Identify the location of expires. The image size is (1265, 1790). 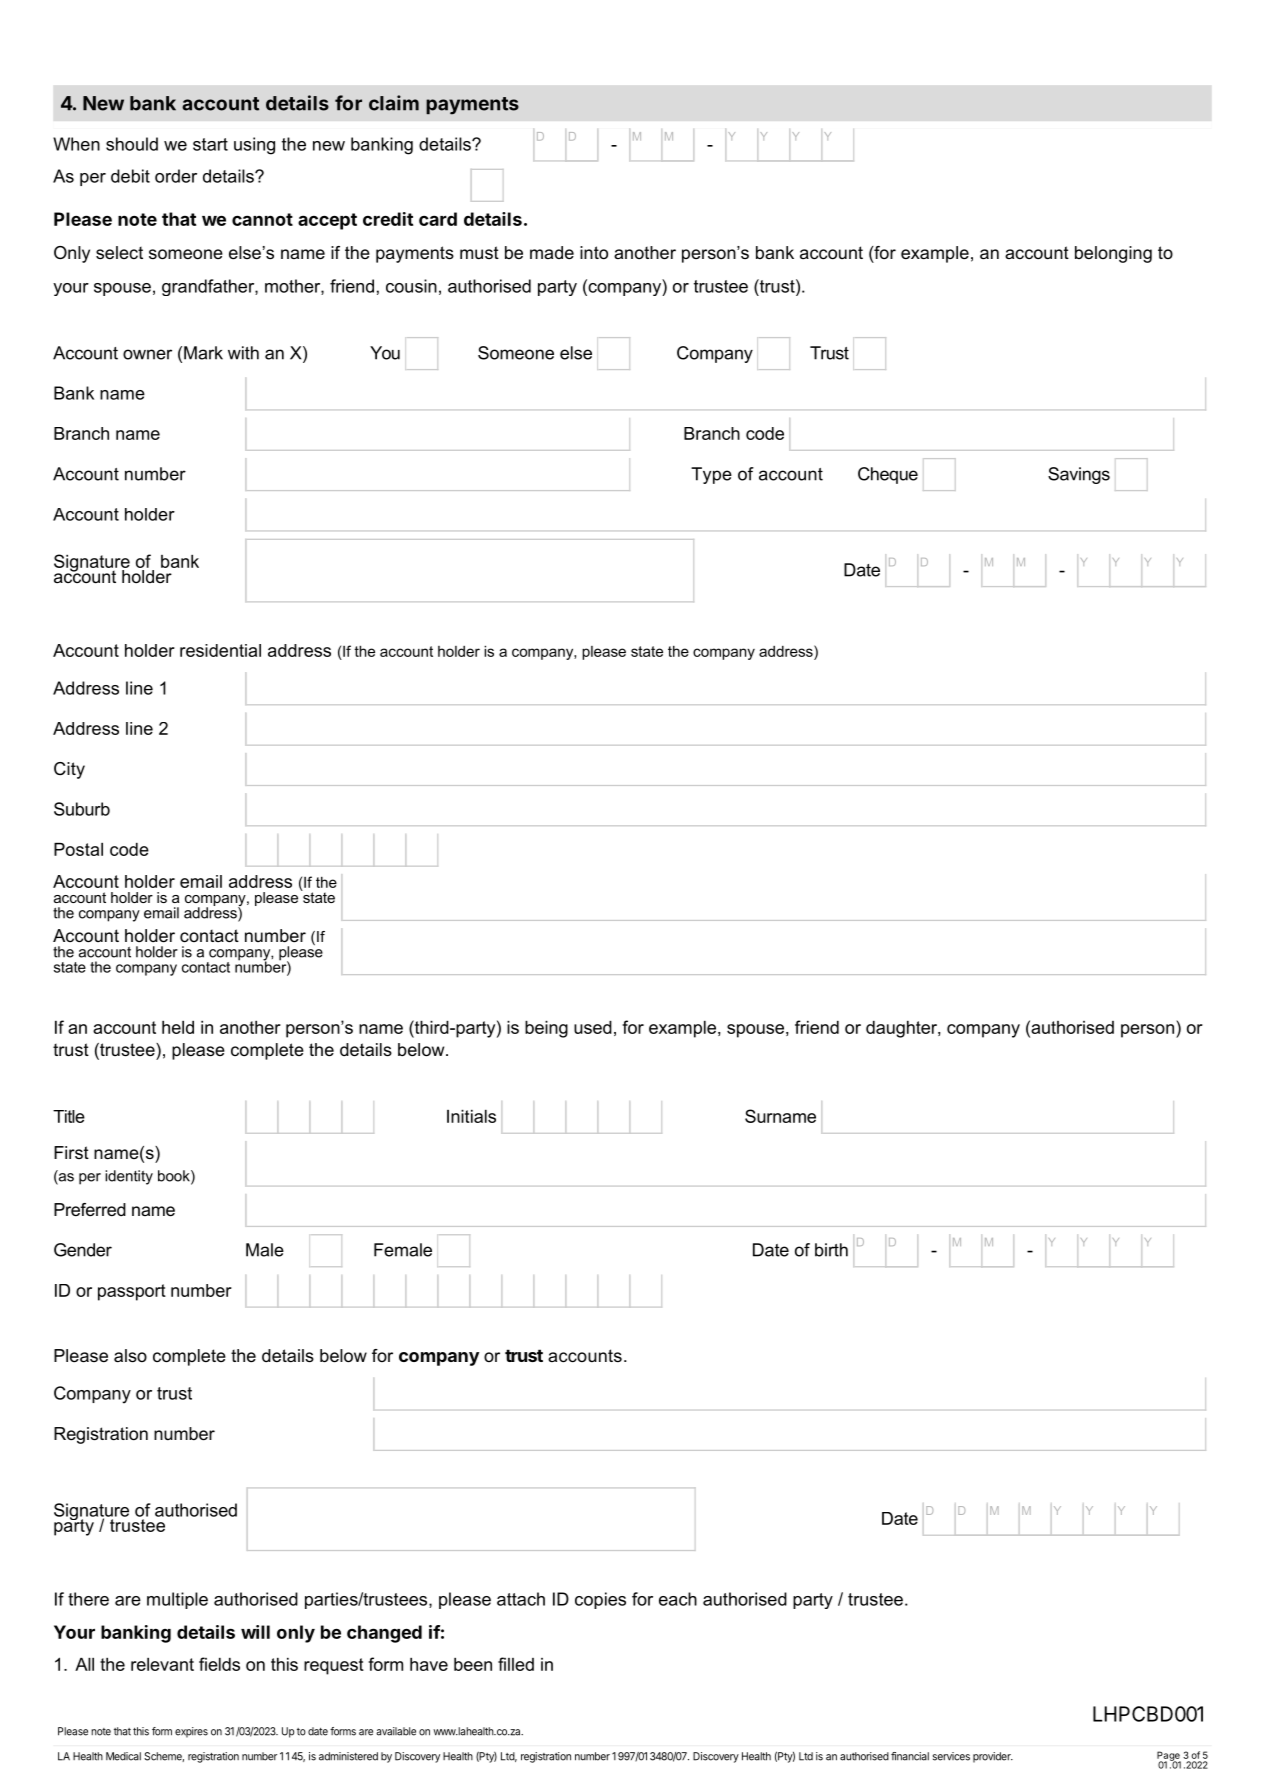
(191, 1732).
